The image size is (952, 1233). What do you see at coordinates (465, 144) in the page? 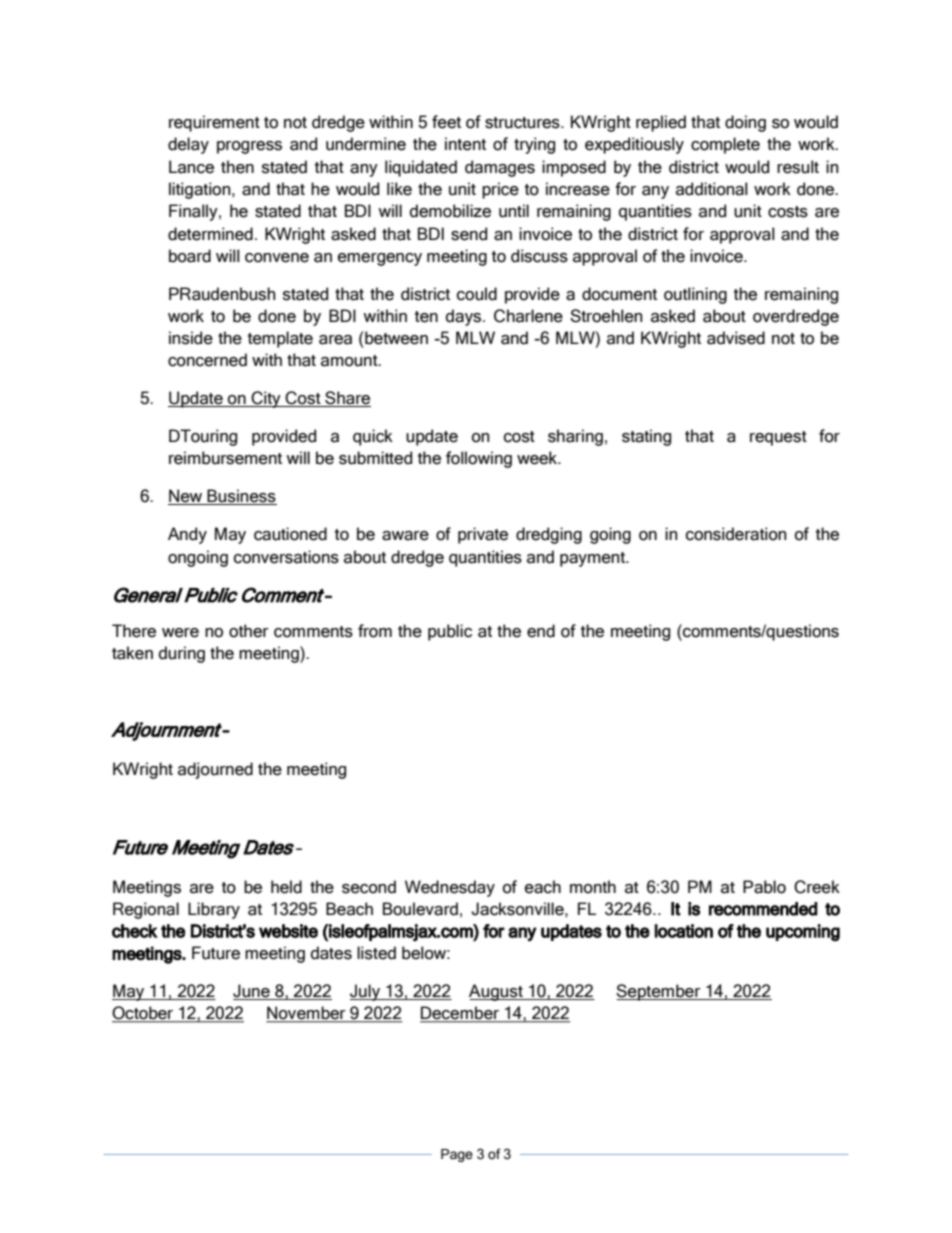
I see `intent` at bounding box center [465, 144].
